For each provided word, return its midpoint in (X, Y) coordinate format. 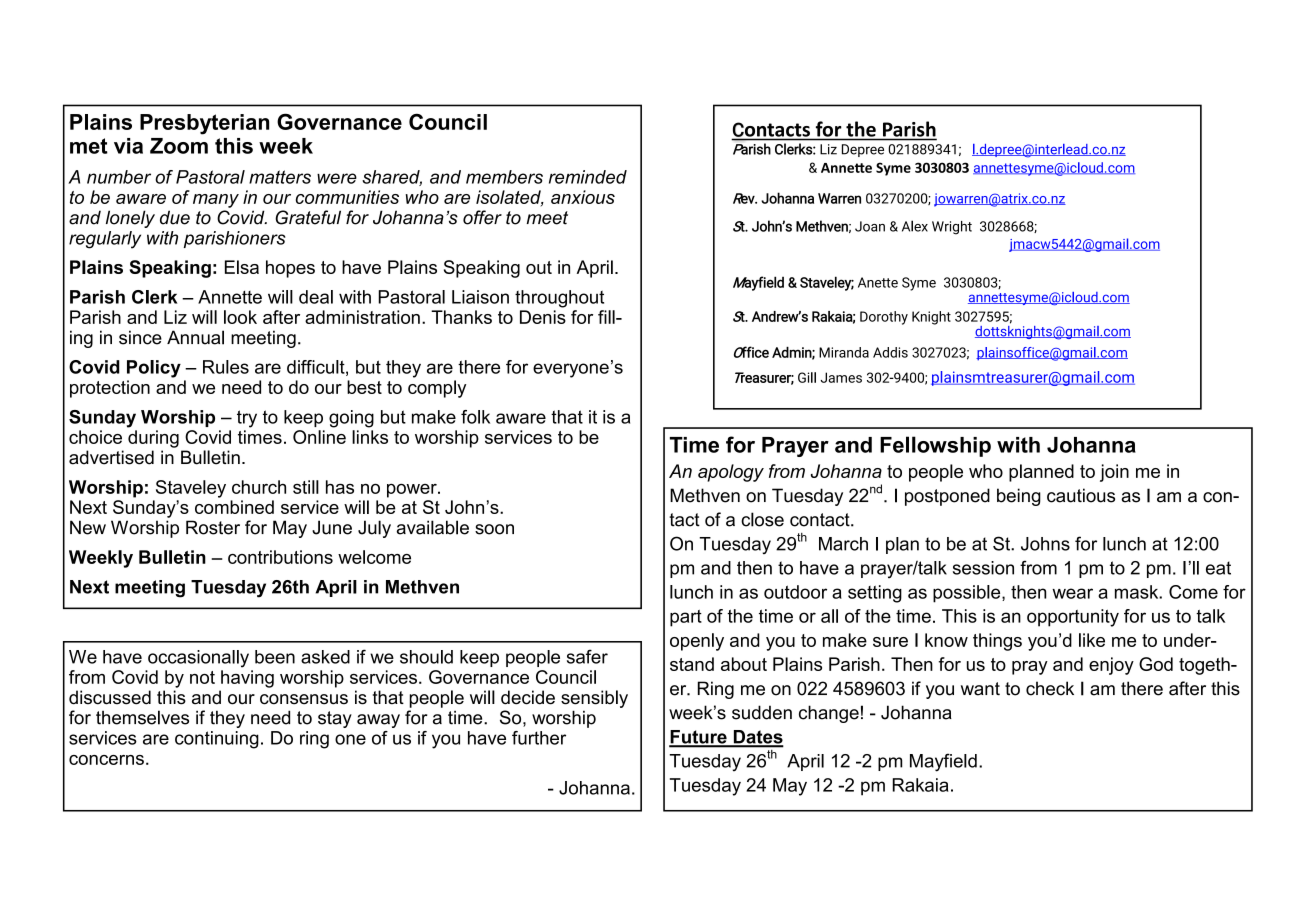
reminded (588, 177)
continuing (217, 740)
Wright (952, 228)
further (539, 738)
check (1050, 688)
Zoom (179, 146)
